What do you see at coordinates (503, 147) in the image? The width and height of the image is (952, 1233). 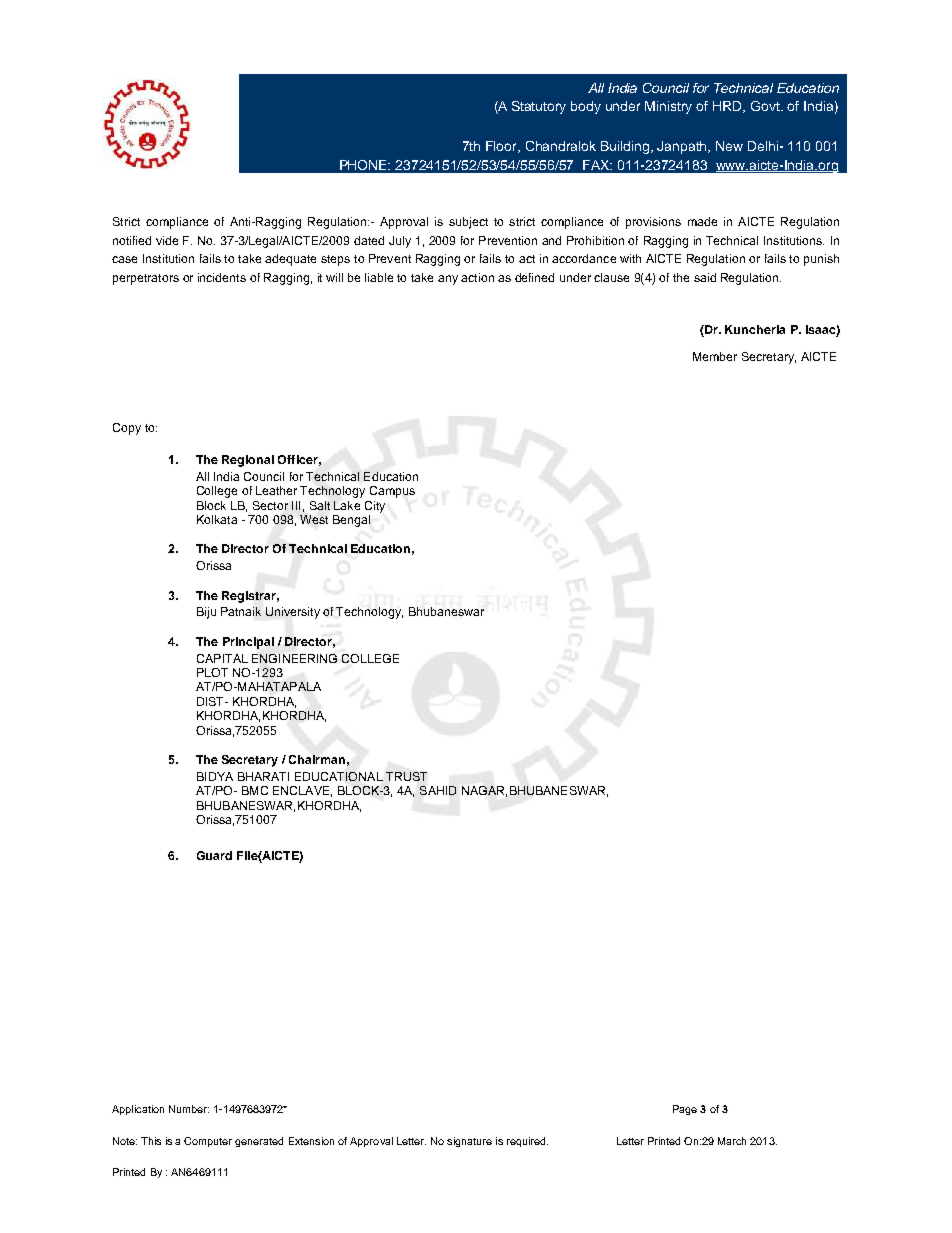 I see `Floor` at bounding box center [503, 147].
